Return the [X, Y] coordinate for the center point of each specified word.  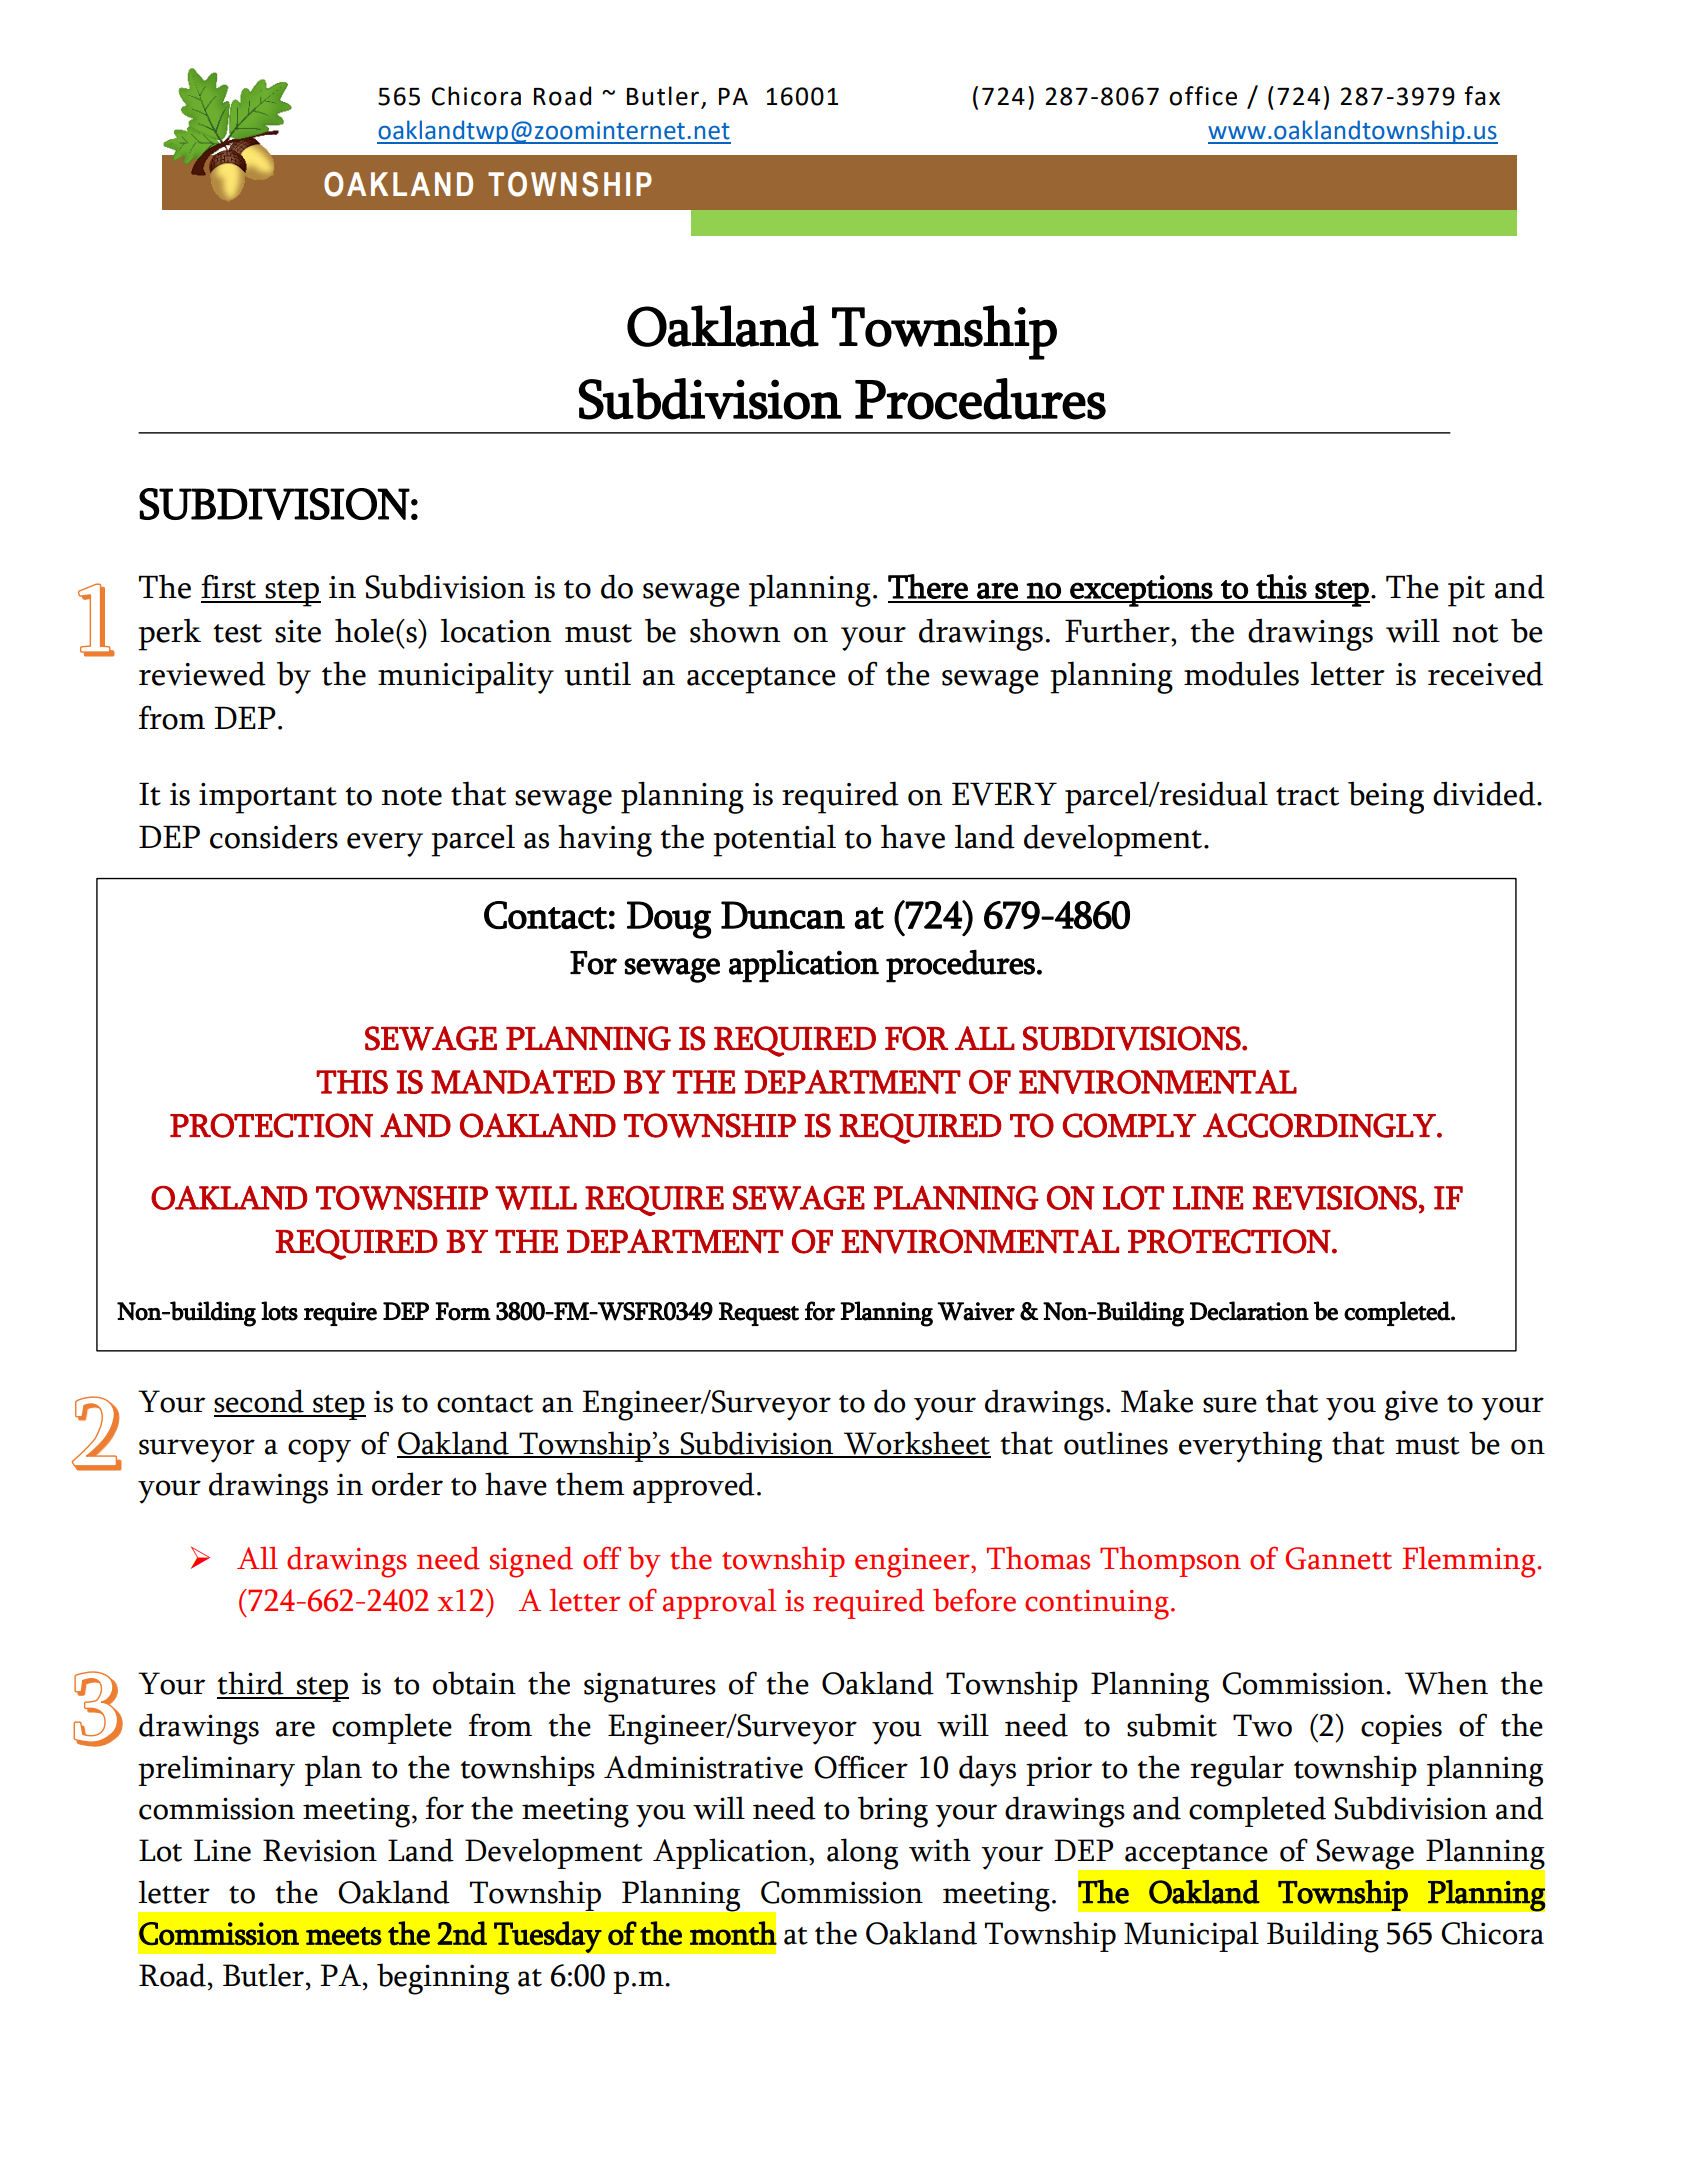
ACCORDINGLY [1320, 1125]
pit [1466, 591]
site [298, 631]
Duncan [783, 915]
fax [1482, 96]
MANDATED [523, 1082]
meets [344, 1936]
